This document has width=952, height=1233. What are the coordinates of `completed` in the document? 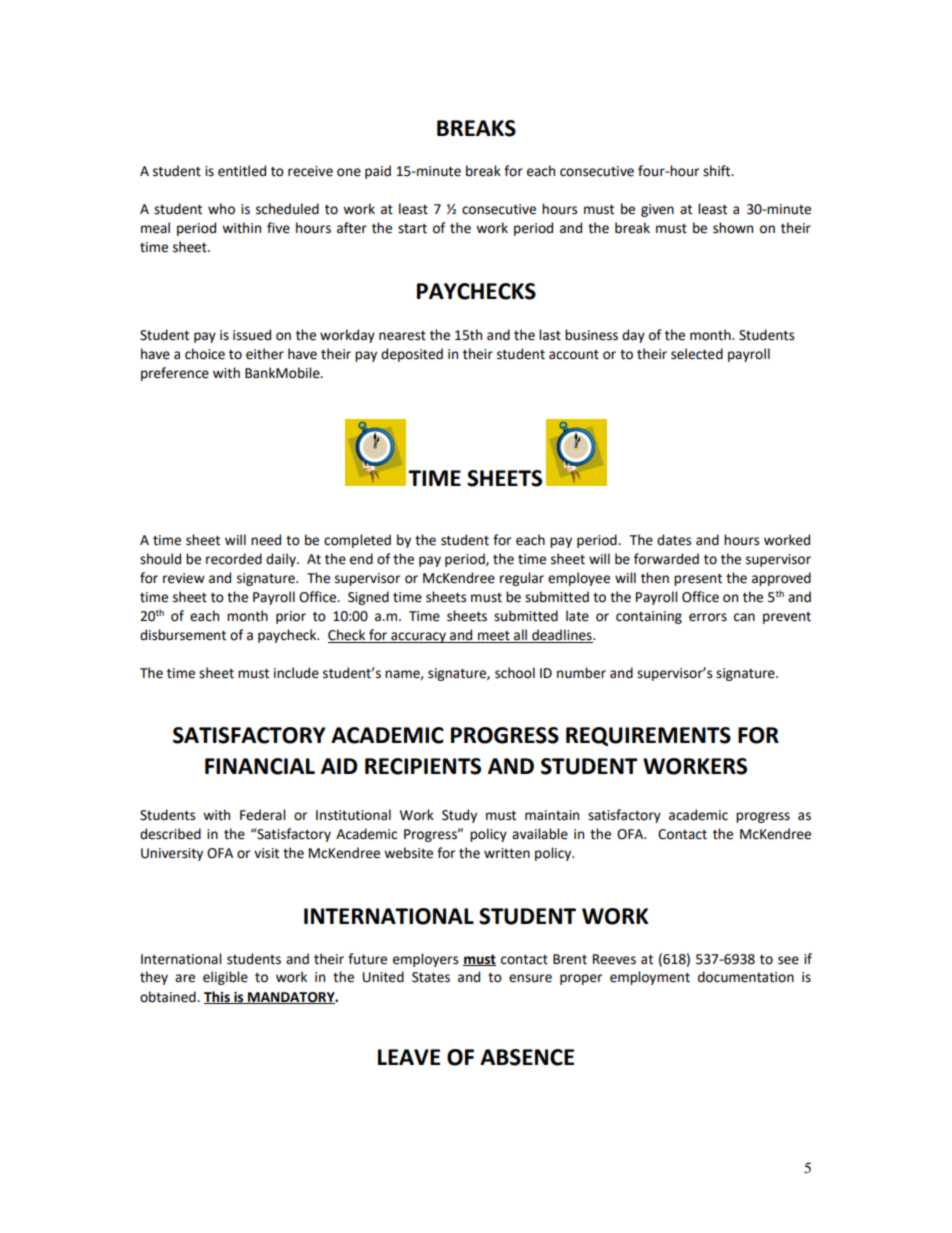 It's located at (357, 541).
